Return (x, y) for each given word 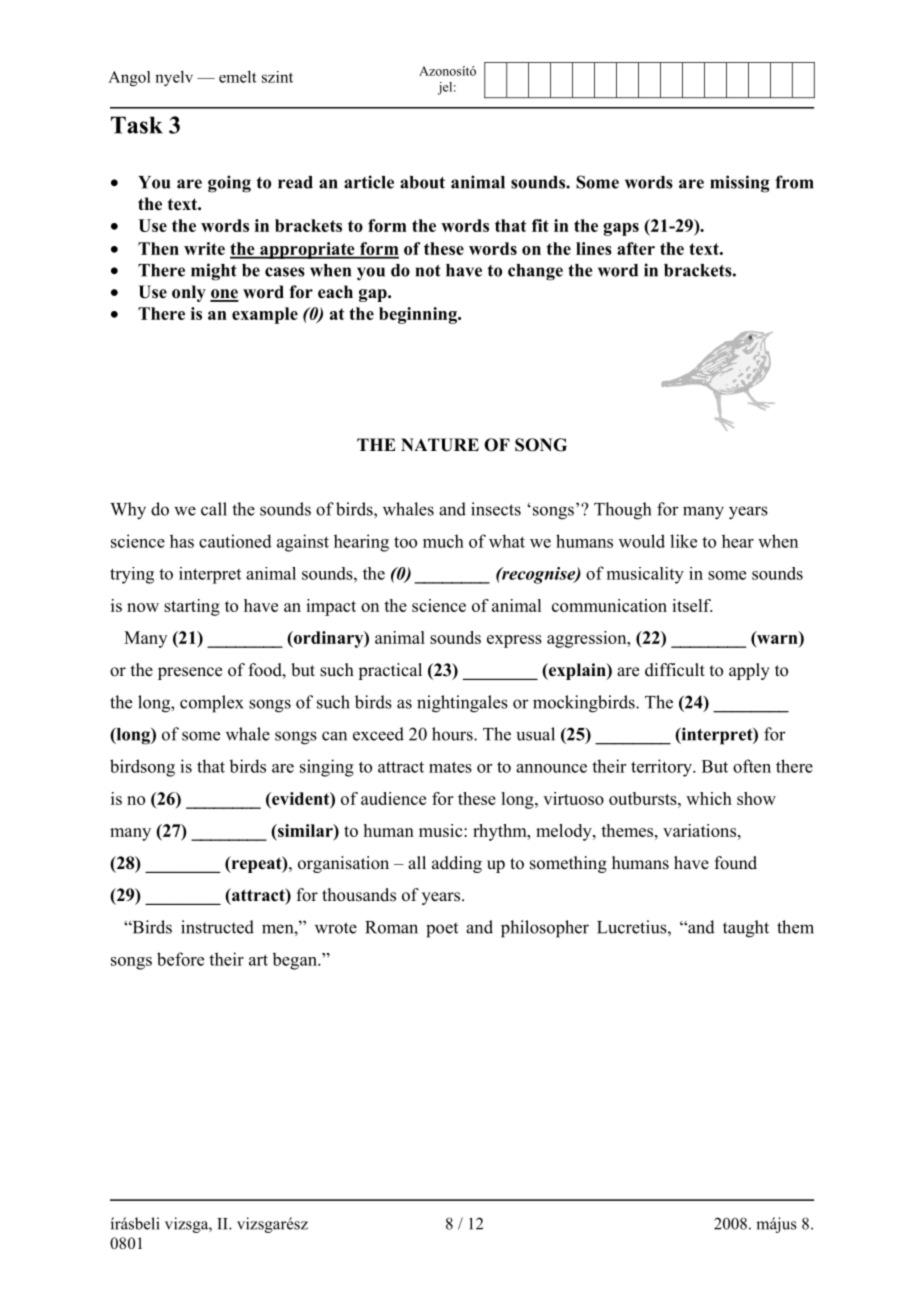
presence (190, 673)
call (214, 509)
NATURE (440, 445)
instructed (217, 927)
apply (749, 671)
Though (622, 511)
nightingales (462, 704)
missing (739, 184)
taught (746, 929)
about (422, 182)
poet (442, 930)
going (229, 184)
